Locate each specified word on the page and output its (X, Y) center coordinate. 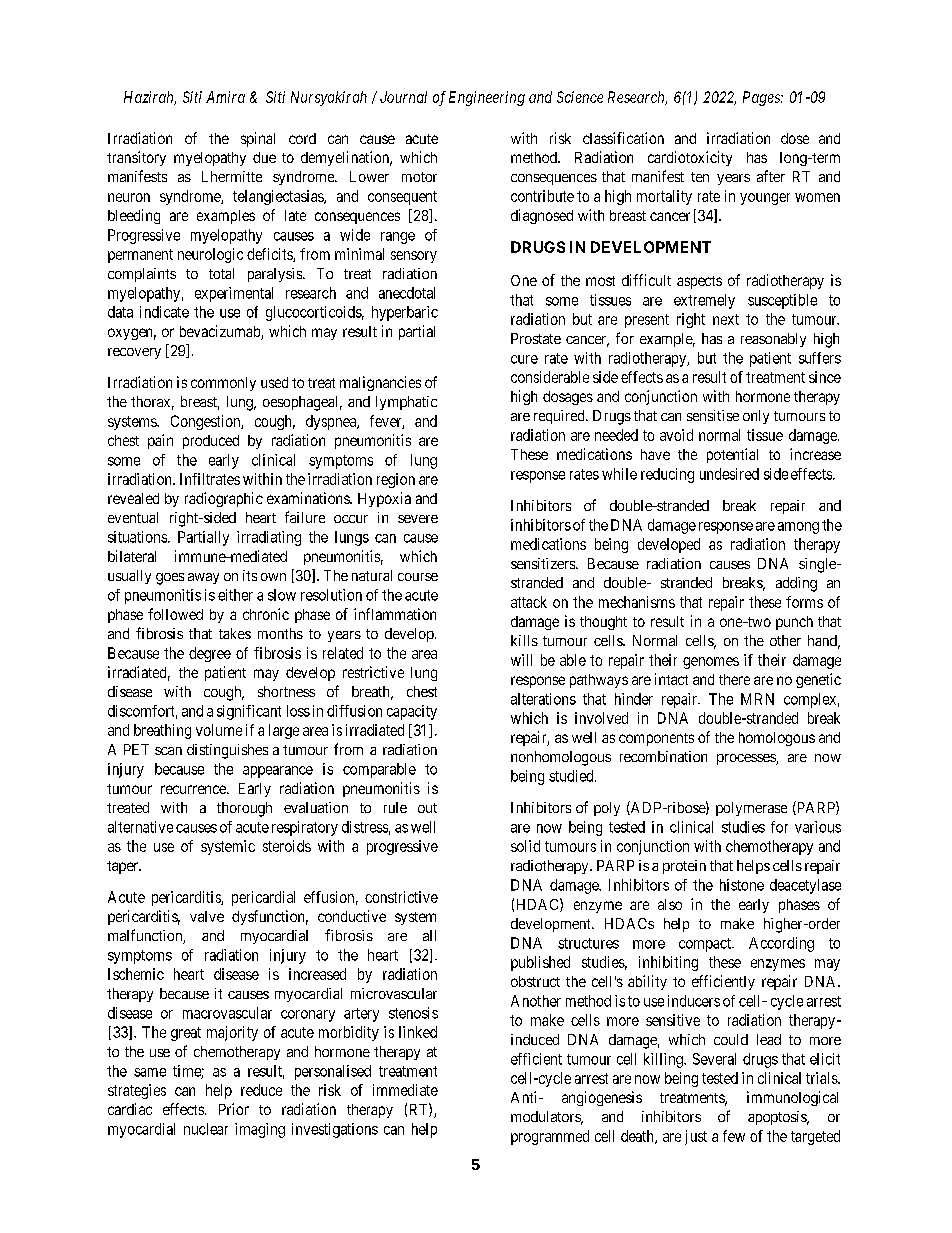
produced (211, 442)
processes (747, 759)
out (427, 808)
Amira (225, 97)
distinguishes (227, 751)
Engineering (487, 98)
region (396, 480)
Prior (234, 1109)
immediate (405, 1090)
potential (732, 455)
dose (795, 138)
